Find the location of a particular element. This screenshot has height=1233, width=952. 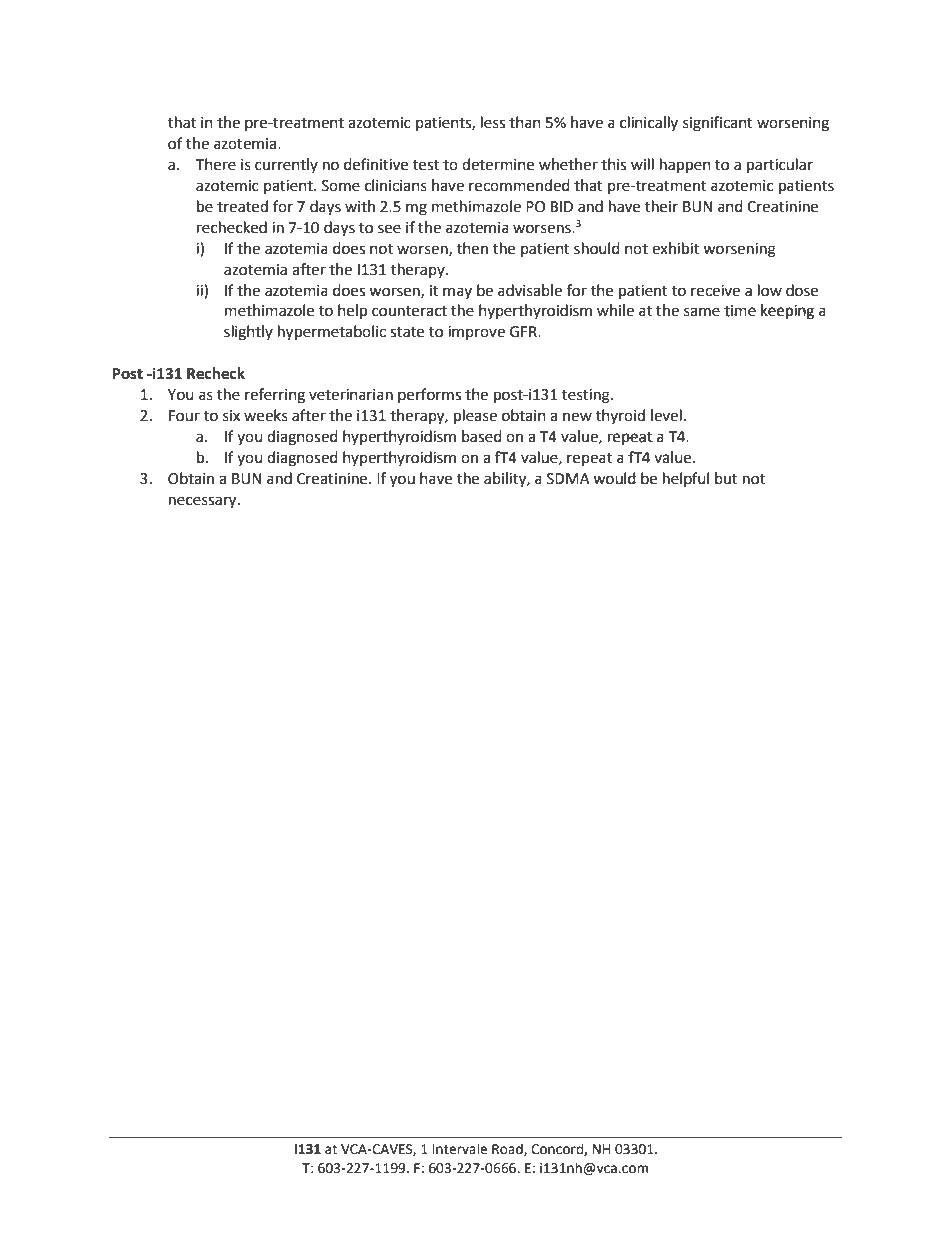

new is located at coordinates (577, 417).
